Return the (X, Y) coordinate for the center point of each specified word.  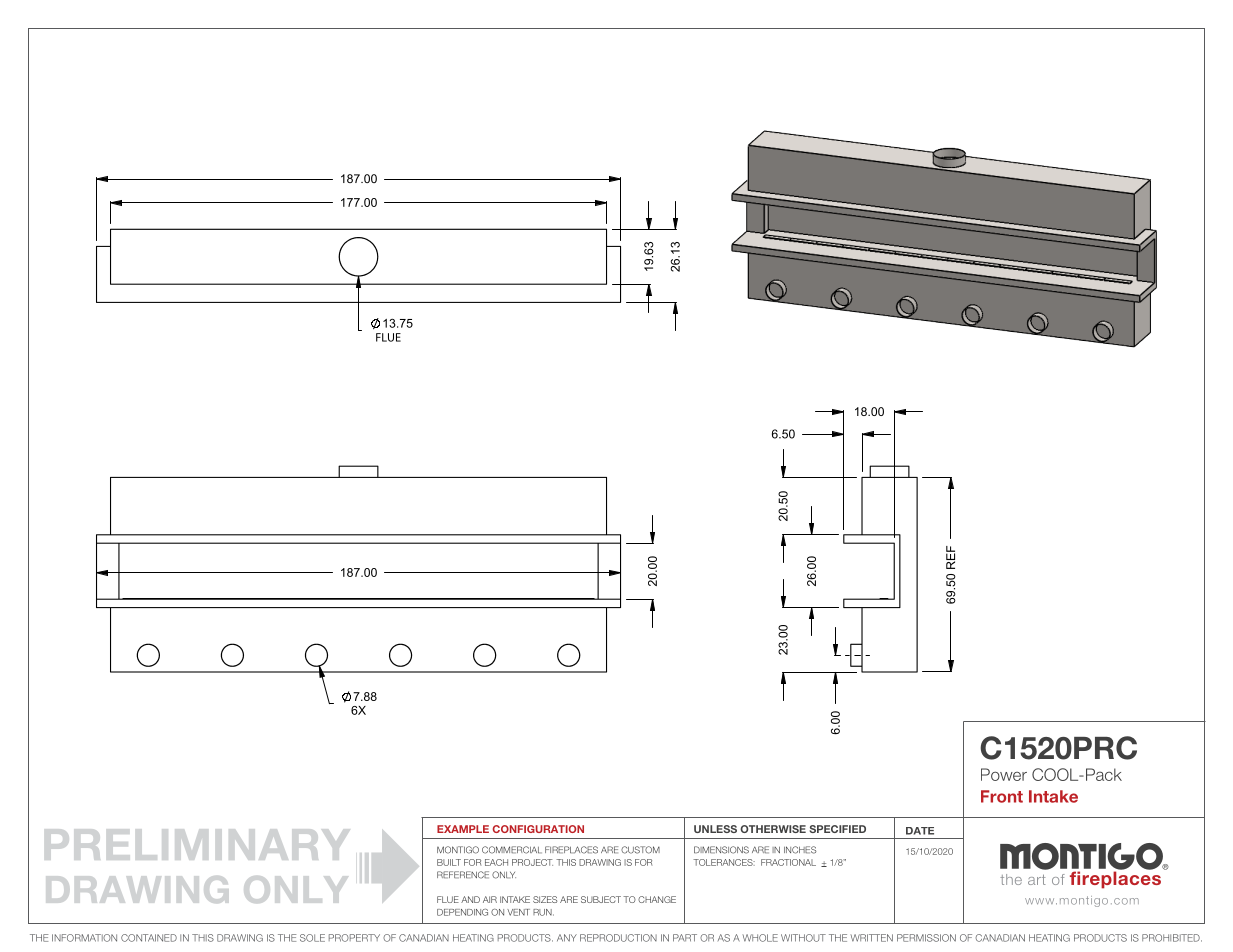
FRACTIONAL (788, 862)
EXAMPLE (463, 829)
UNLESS (715, 829)
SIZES (545, 899)
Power (1004, 774)
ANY (567, 938)
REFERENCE (463, 875)
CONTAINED (149, 938)
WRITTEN (872, 938)
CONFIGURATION (538, 829)
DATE (920, 831)
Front (1002, 796)
